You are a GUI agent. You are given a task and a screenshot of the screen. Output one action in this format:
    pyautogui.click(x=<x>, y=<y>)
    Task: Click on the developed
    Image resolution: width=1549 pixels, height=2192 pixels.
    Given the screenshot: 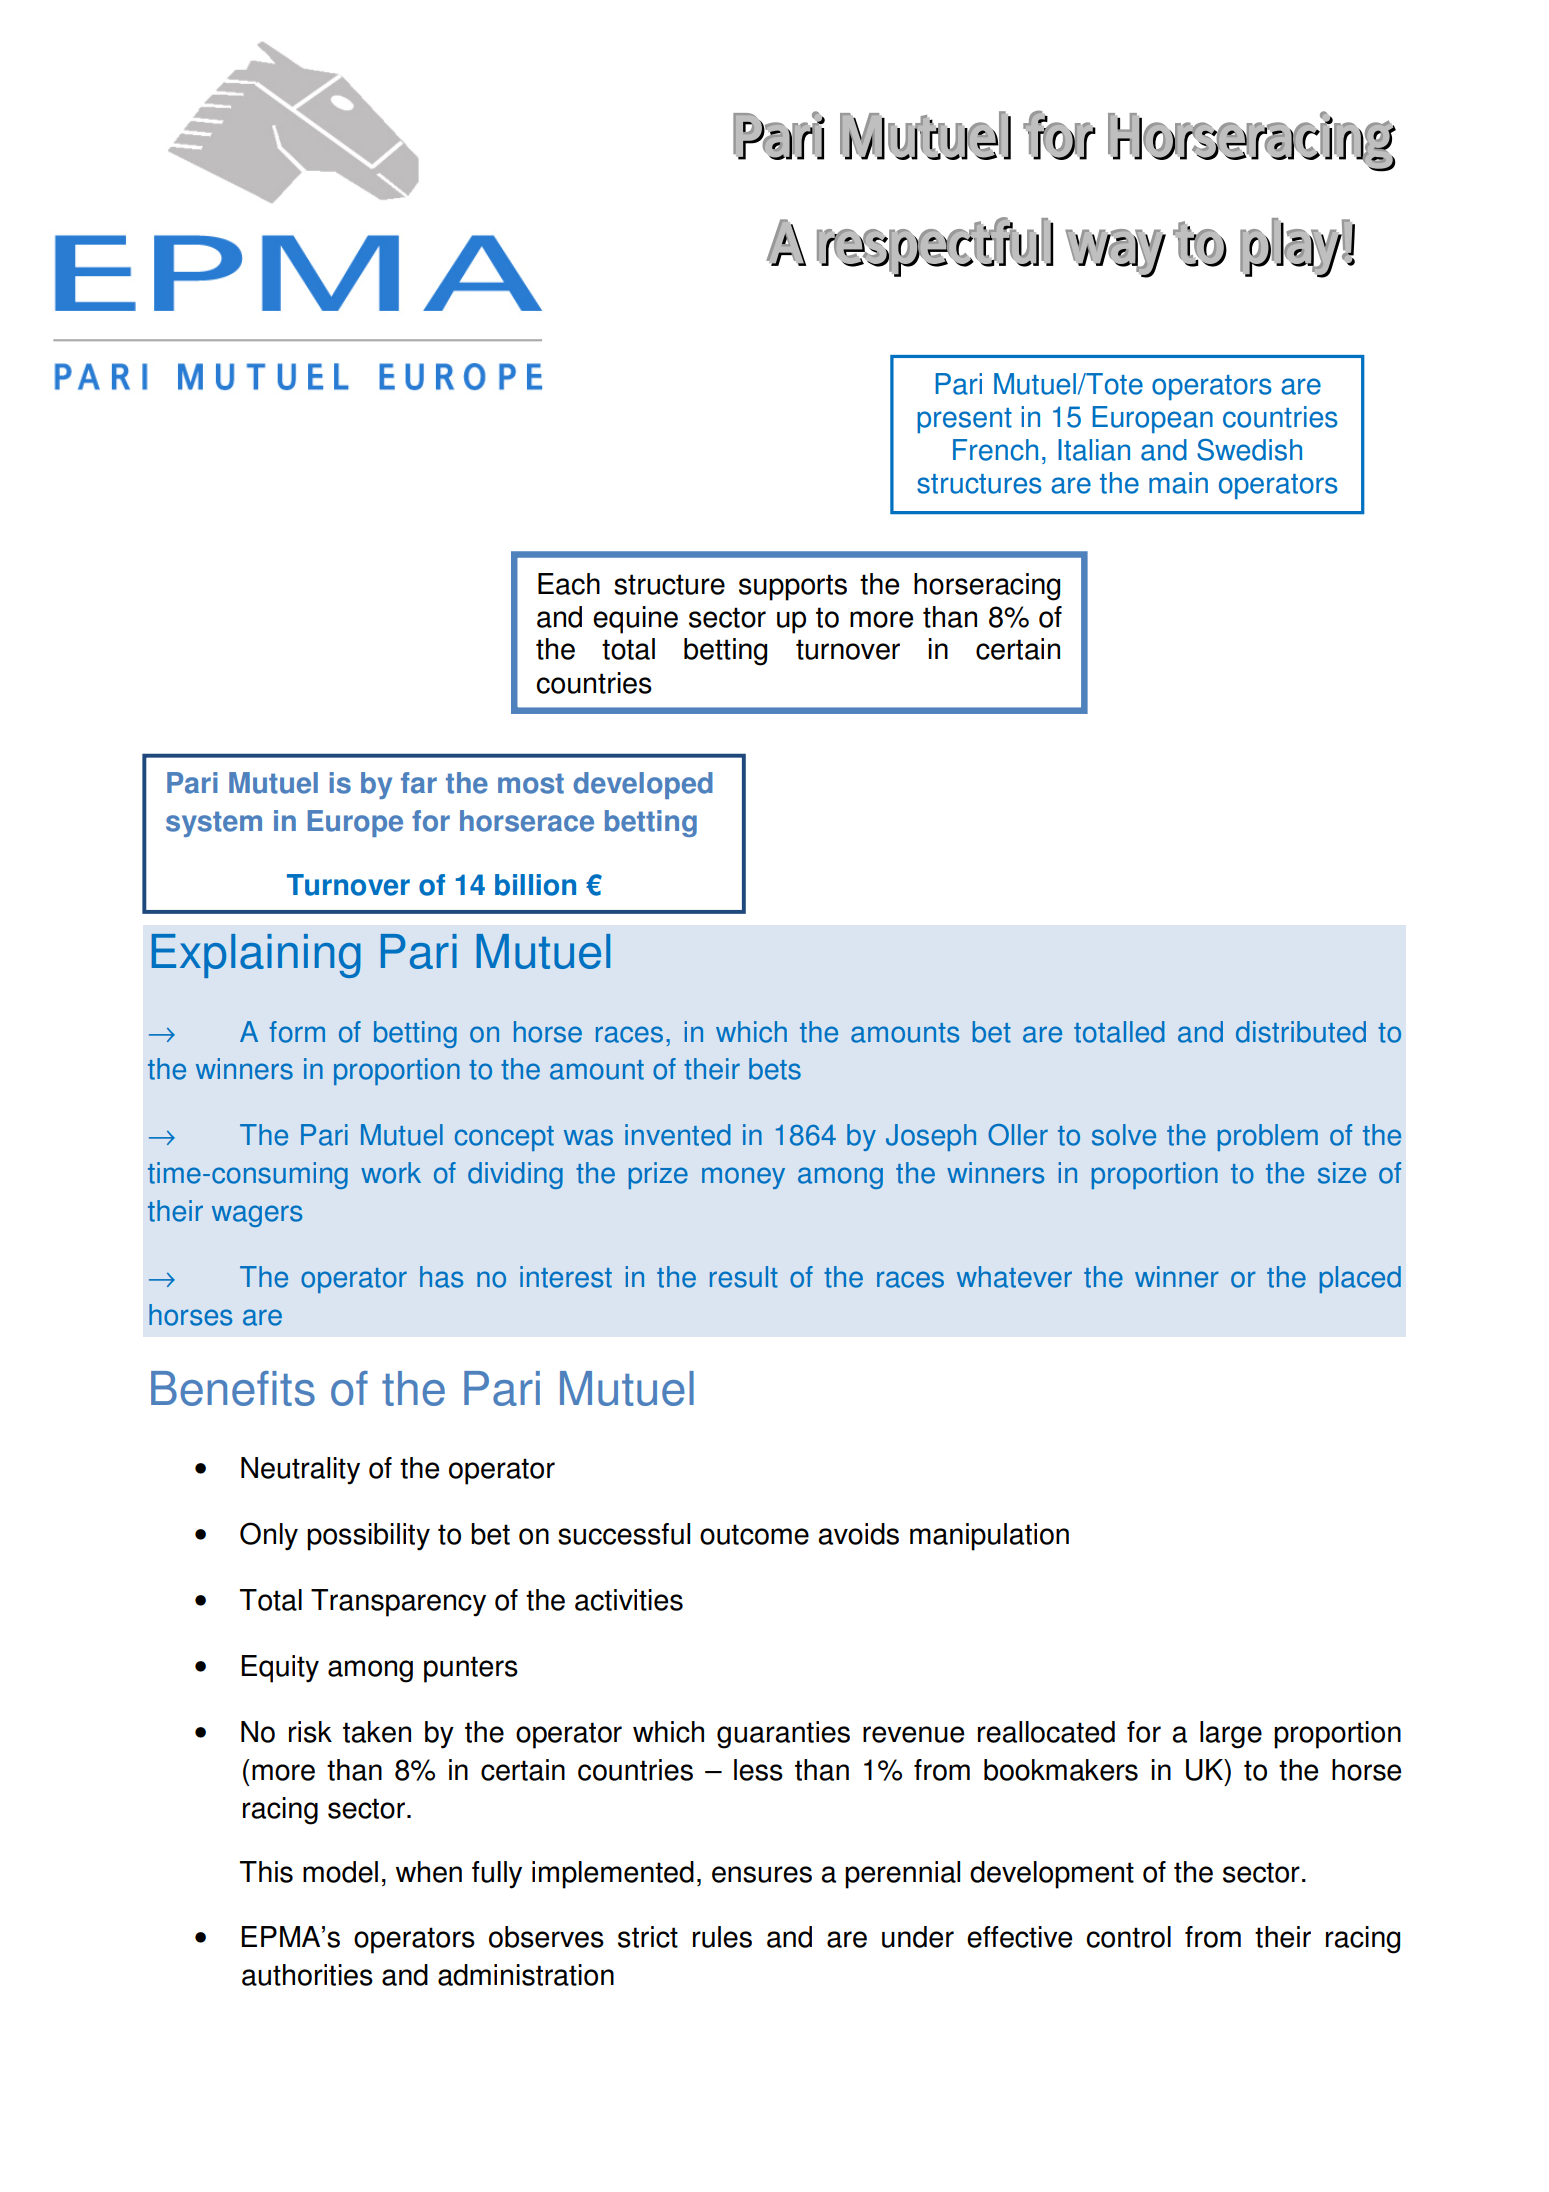 What is the action you would take?
    pyautogui.click(x=643, y=785)
